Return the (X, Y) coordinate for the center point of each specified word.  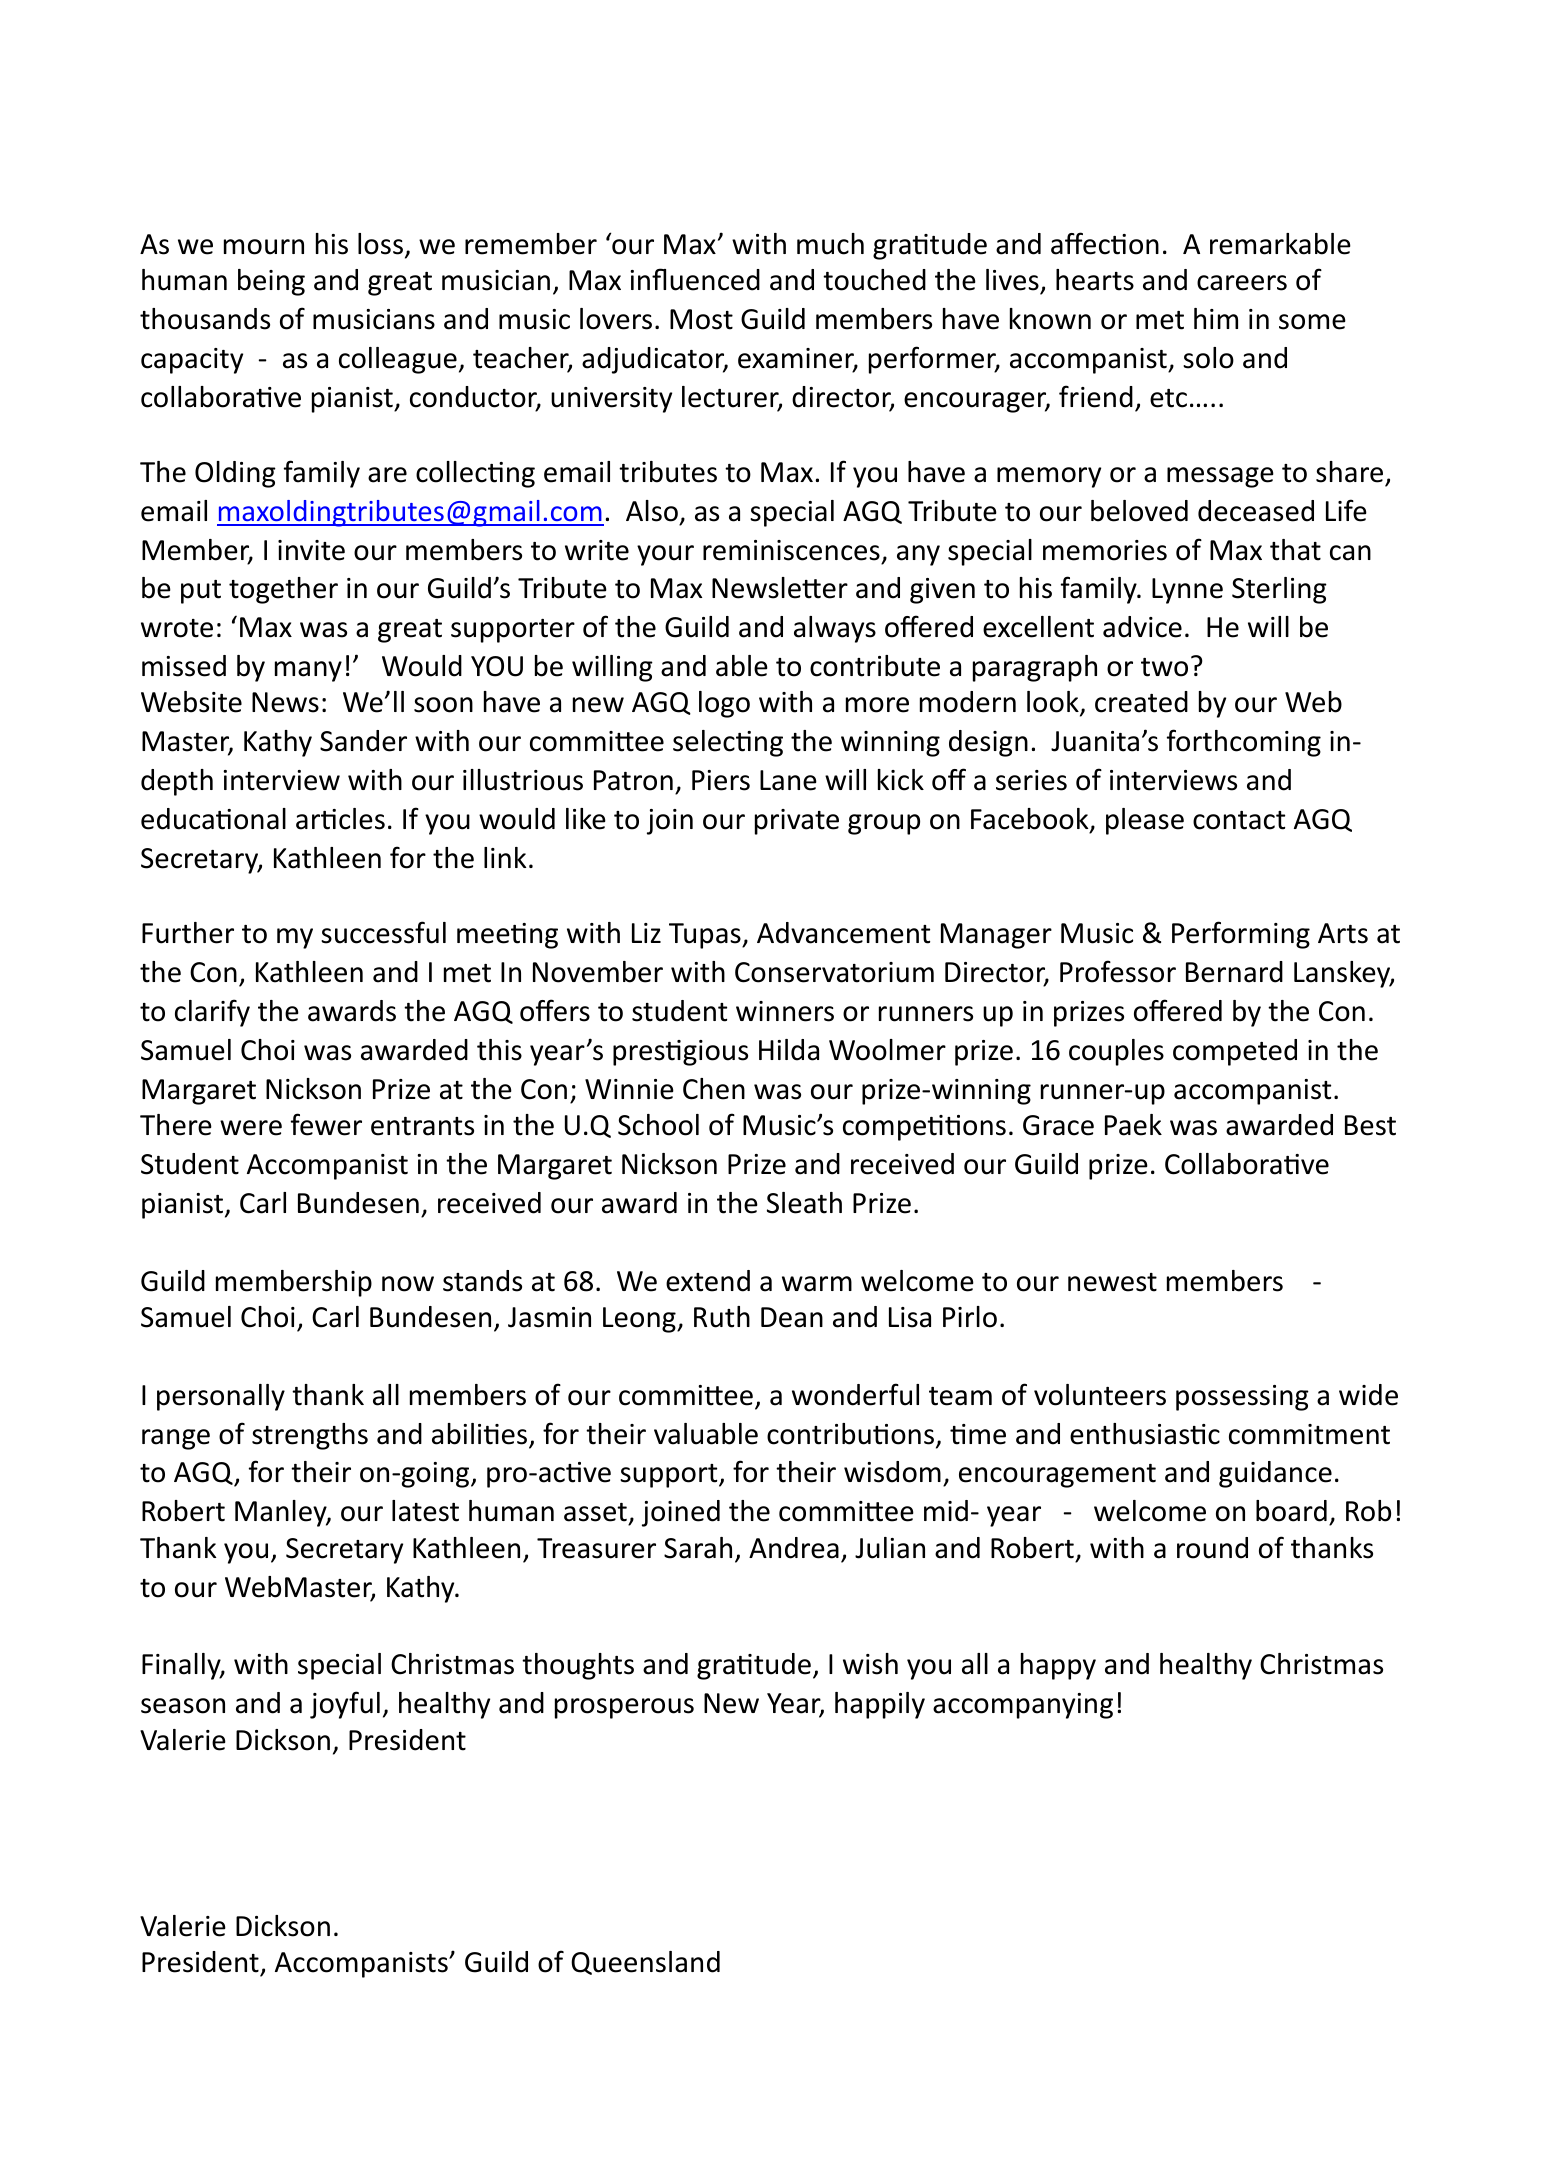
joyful (345, 1705)
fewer (326, 1124)
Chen (714, 1089)
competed (1235, 1052)
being (271, 282)
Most (701, 319)
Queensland (645, 1963)
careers (1242, 283)
